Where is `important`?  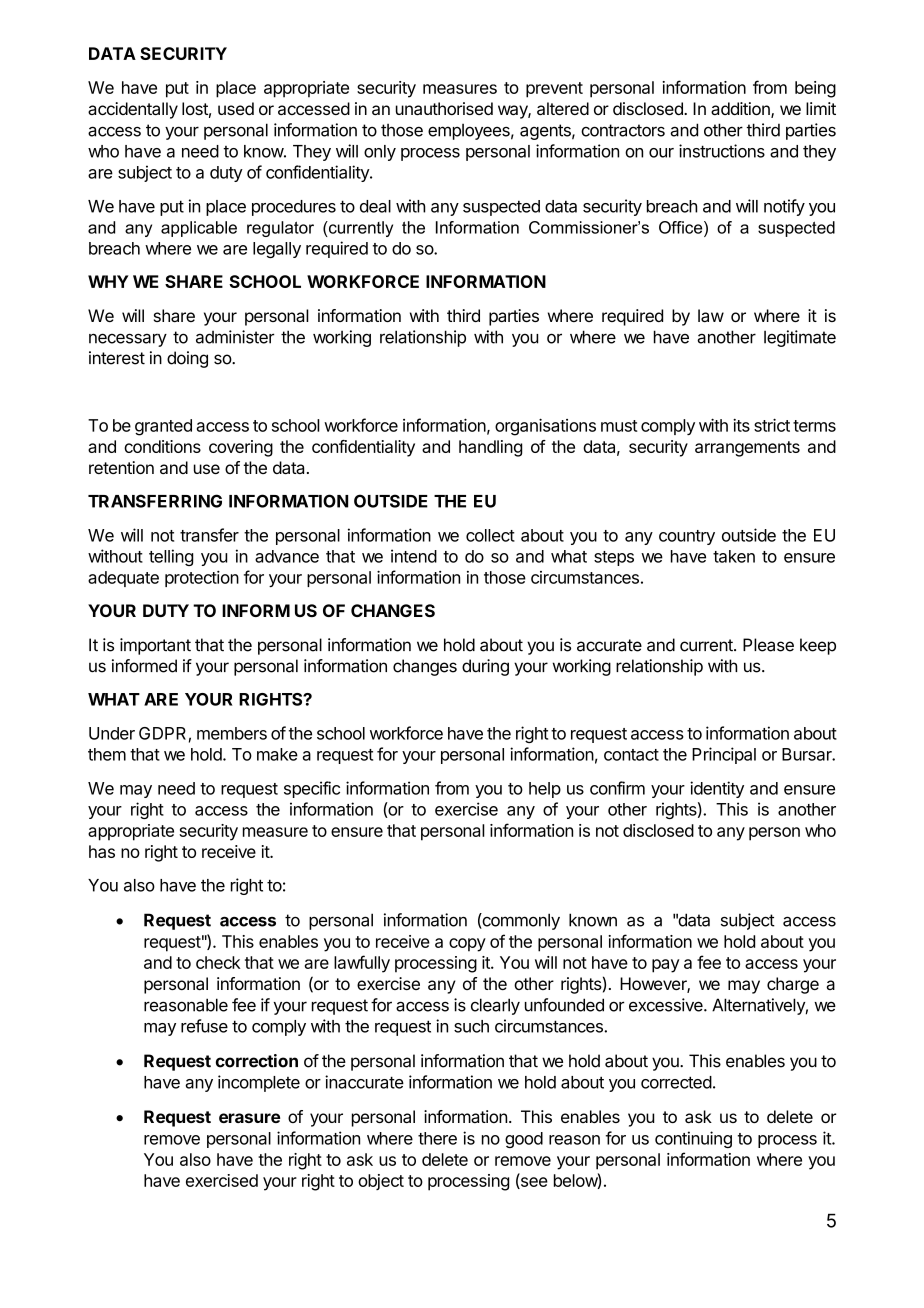 important is located at coordinates (155, 646).
